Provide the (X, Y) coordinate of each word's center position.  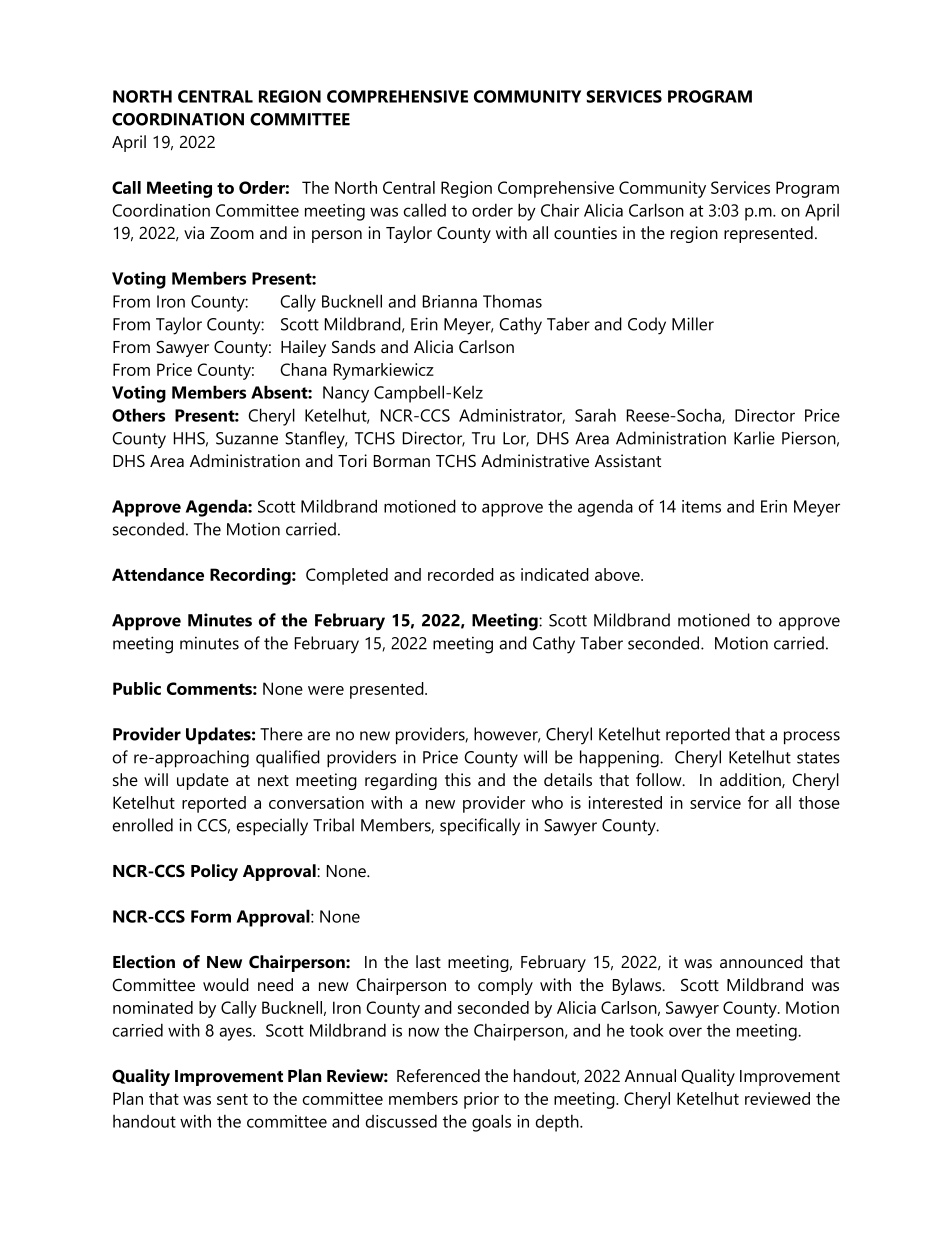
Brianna (450, 301)
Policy (214, 872)
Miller (693, 324)
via (194, 232)
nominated (153, 1007)
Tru (483, 438)
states (818, 758)
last (428, 961)
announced (761, 962)
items (701, 506)
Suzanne (247, 438)
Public (137, 688)
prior (481, 1100)
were (326, 690)
